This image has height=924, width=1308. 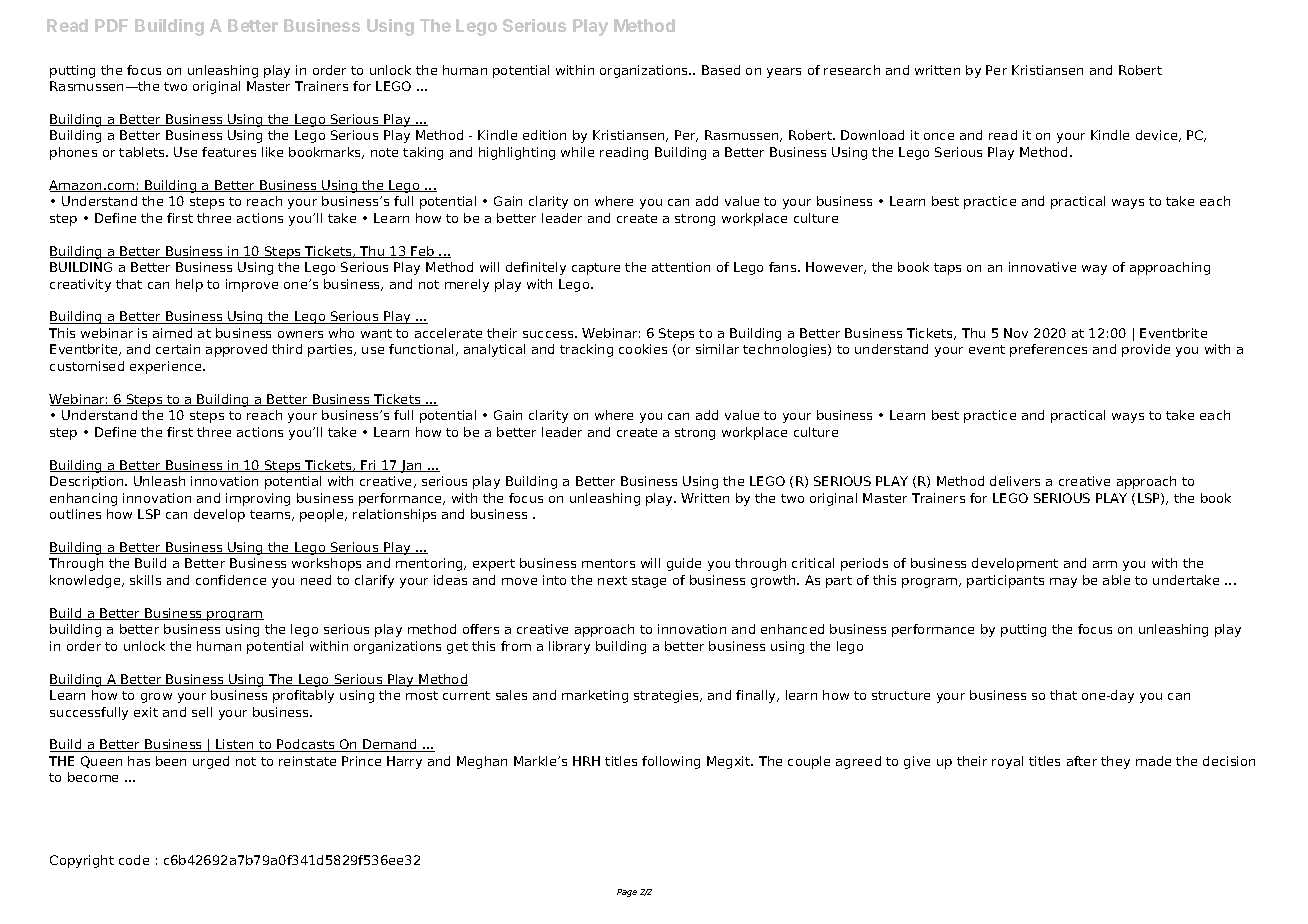 I want to click on code, so click(x=134, y=860).
